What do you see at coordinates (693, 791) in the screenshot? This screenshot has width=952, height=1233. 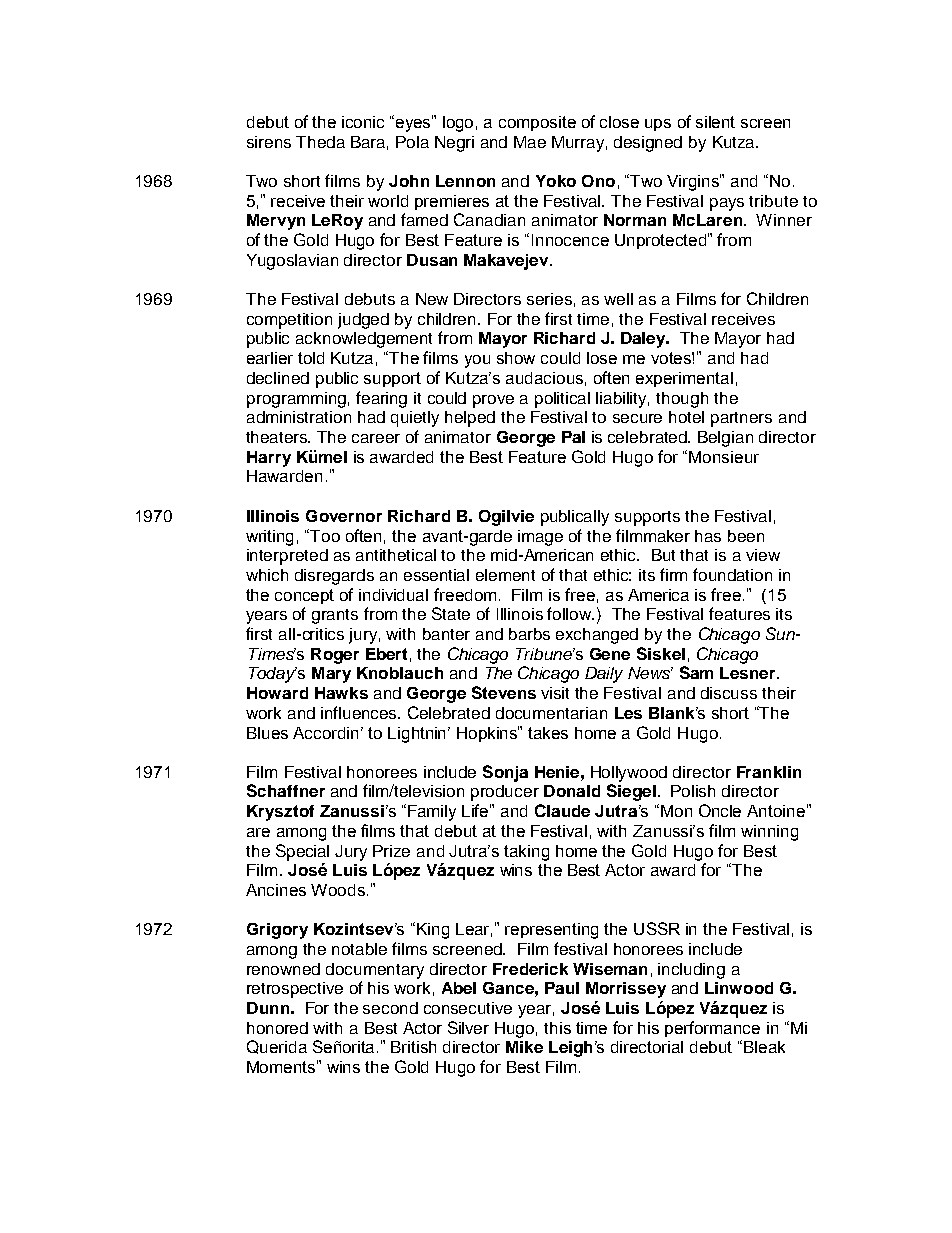 I see `Polish` at bounding box center [693, 791].
